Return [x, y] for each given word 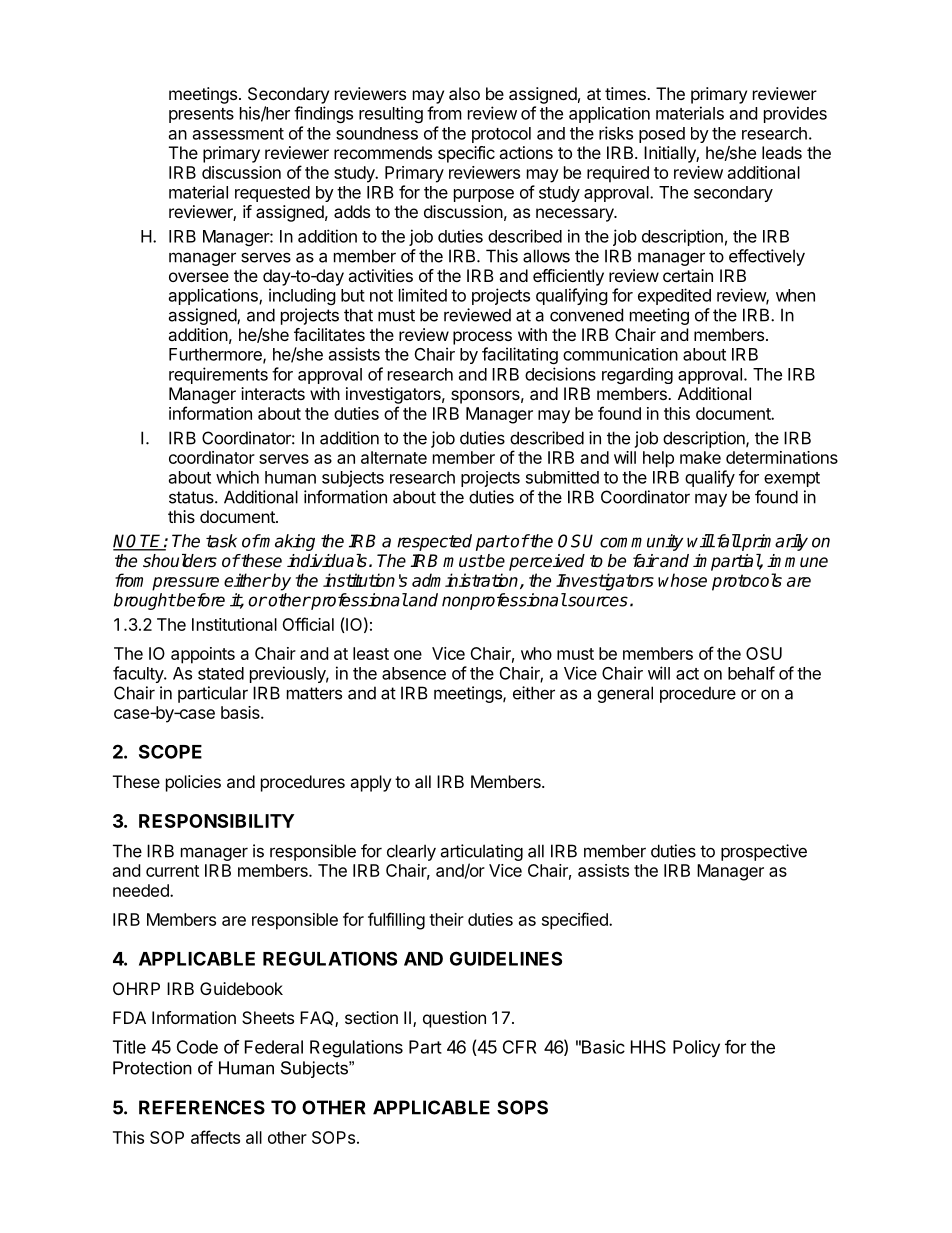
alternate [394, 457]
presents [201, 115]
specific [466, 154]
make [700, 457]
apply [370, 783]
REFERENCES [202, 1107]
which [237, 477]
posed [662, 135]
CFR [519, 1047]
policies [193, 783]
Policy [696, 1048]
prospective [764, 852]
